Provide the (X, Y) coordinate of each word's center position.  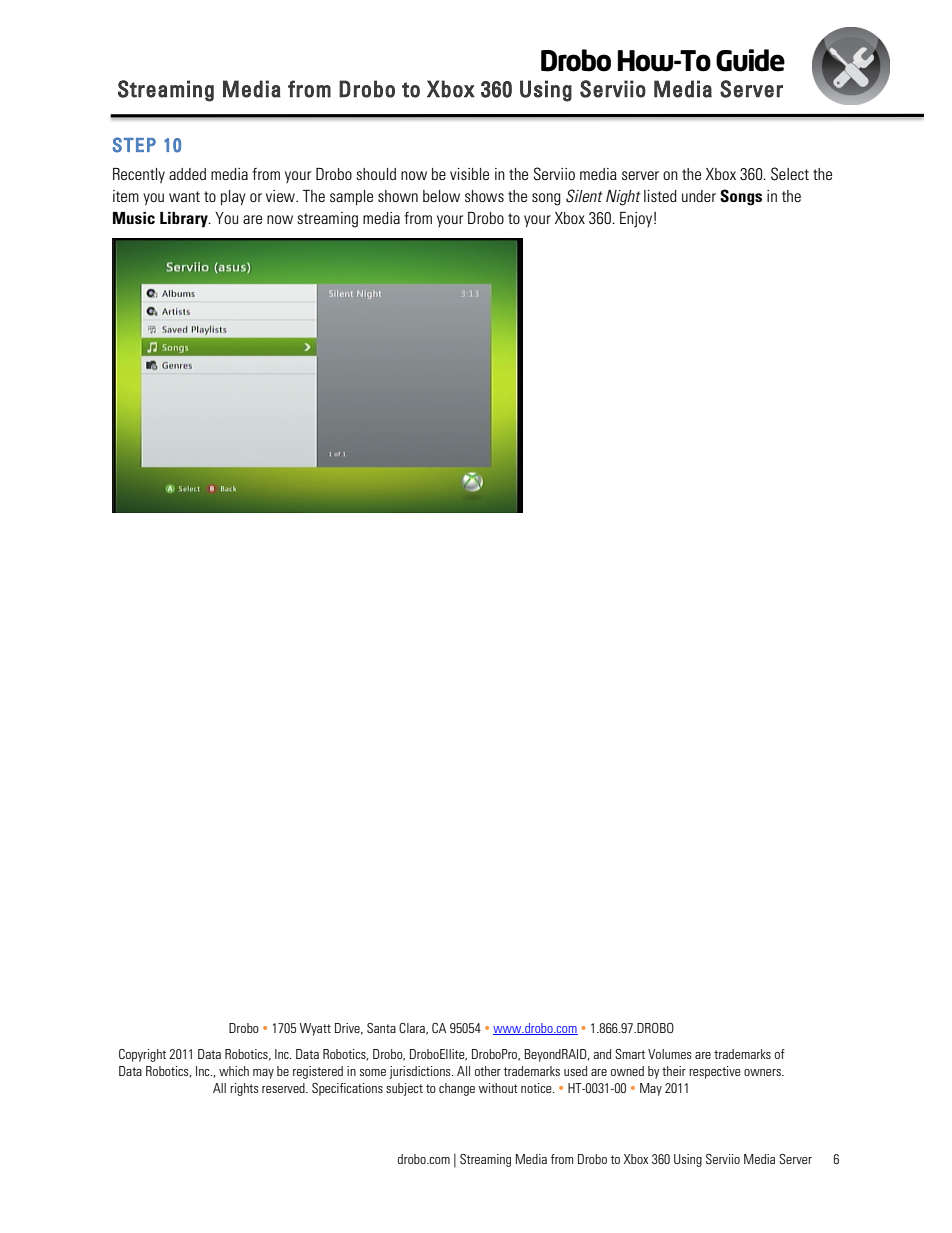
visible (469, 174)
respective (715, 1072)
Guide (750, 60)
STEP (134, 145)
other (488, 1071)
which (234, 1071)
